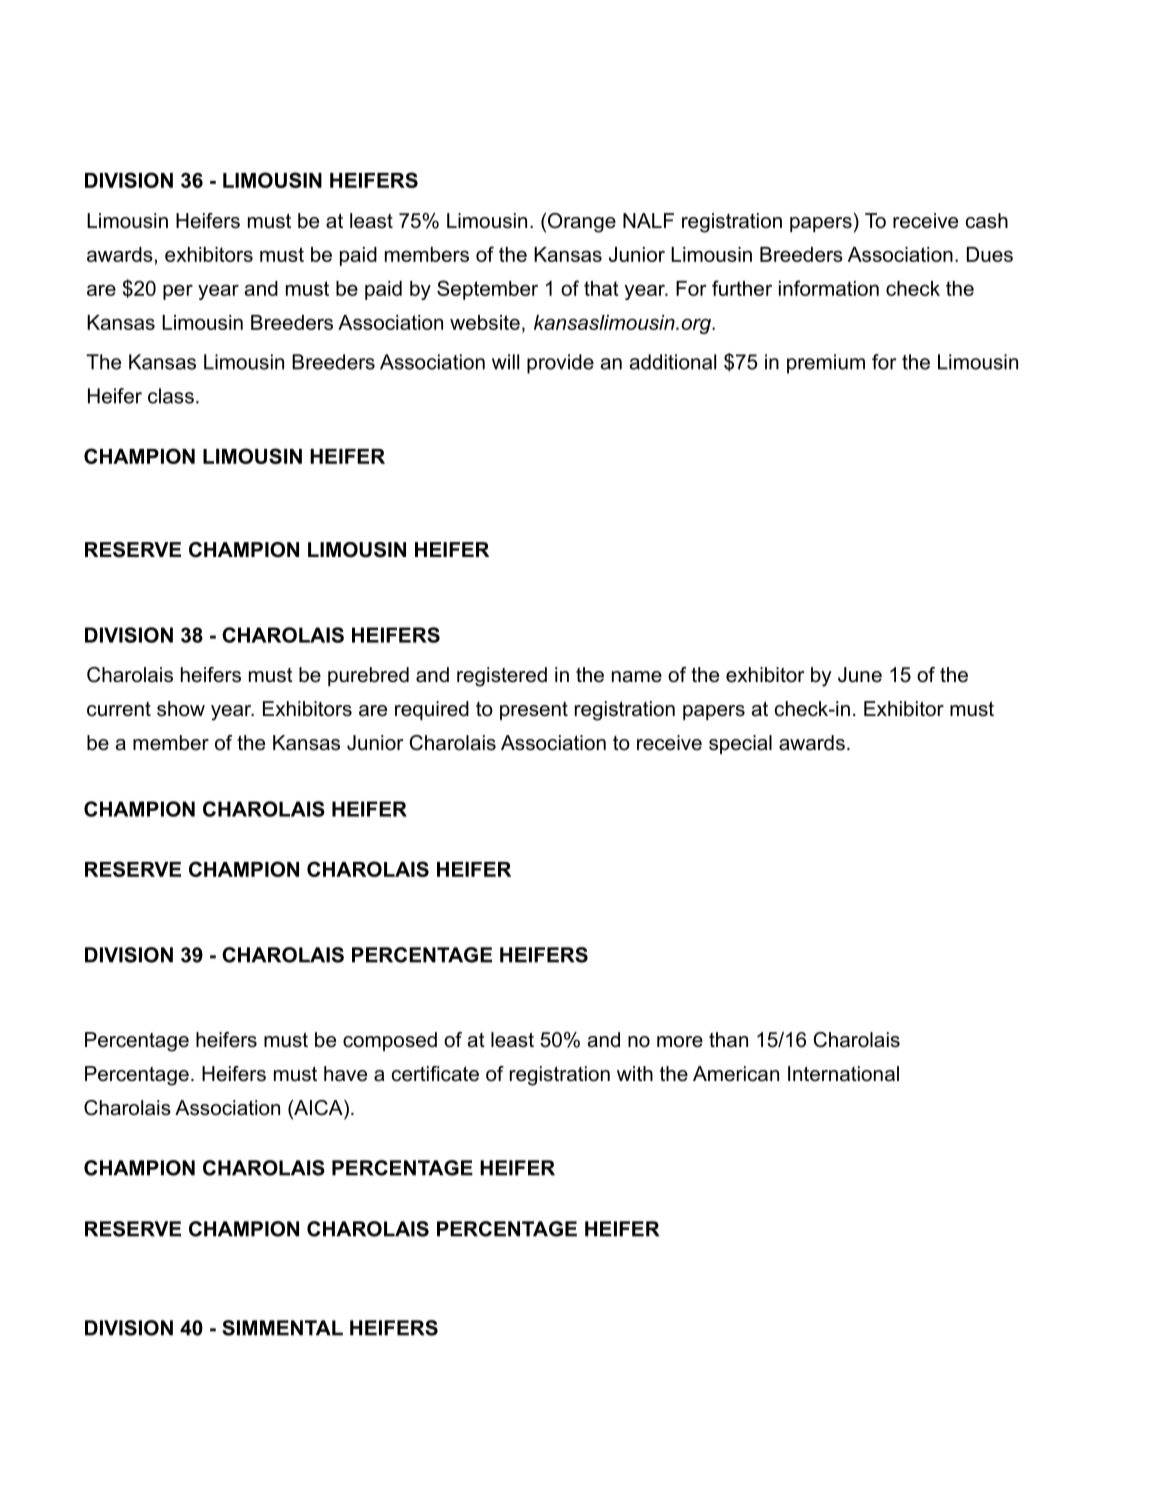  I want to click on information, so click(829, 288).
